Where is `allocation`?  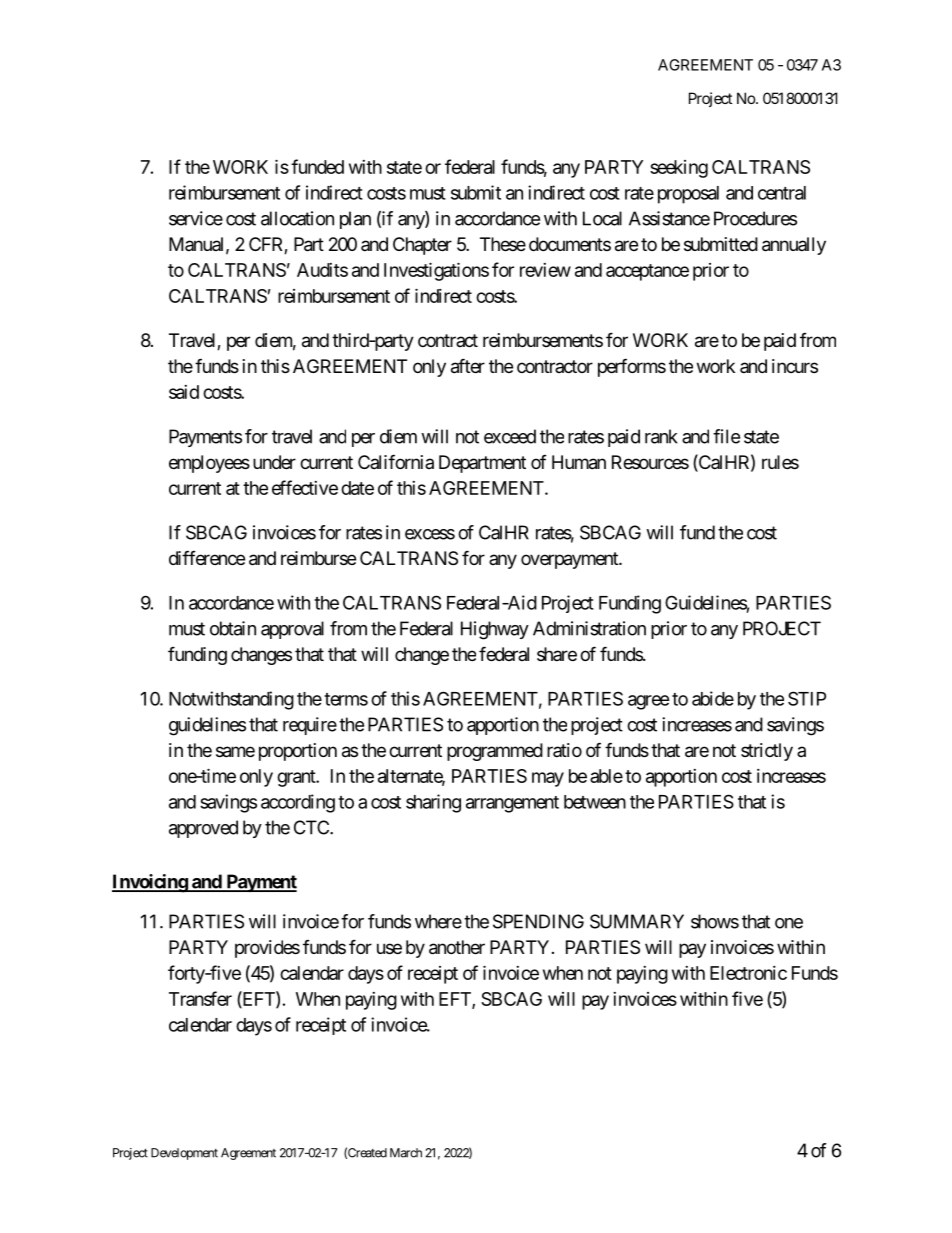 allocation is located at coordinates (297, 218).
